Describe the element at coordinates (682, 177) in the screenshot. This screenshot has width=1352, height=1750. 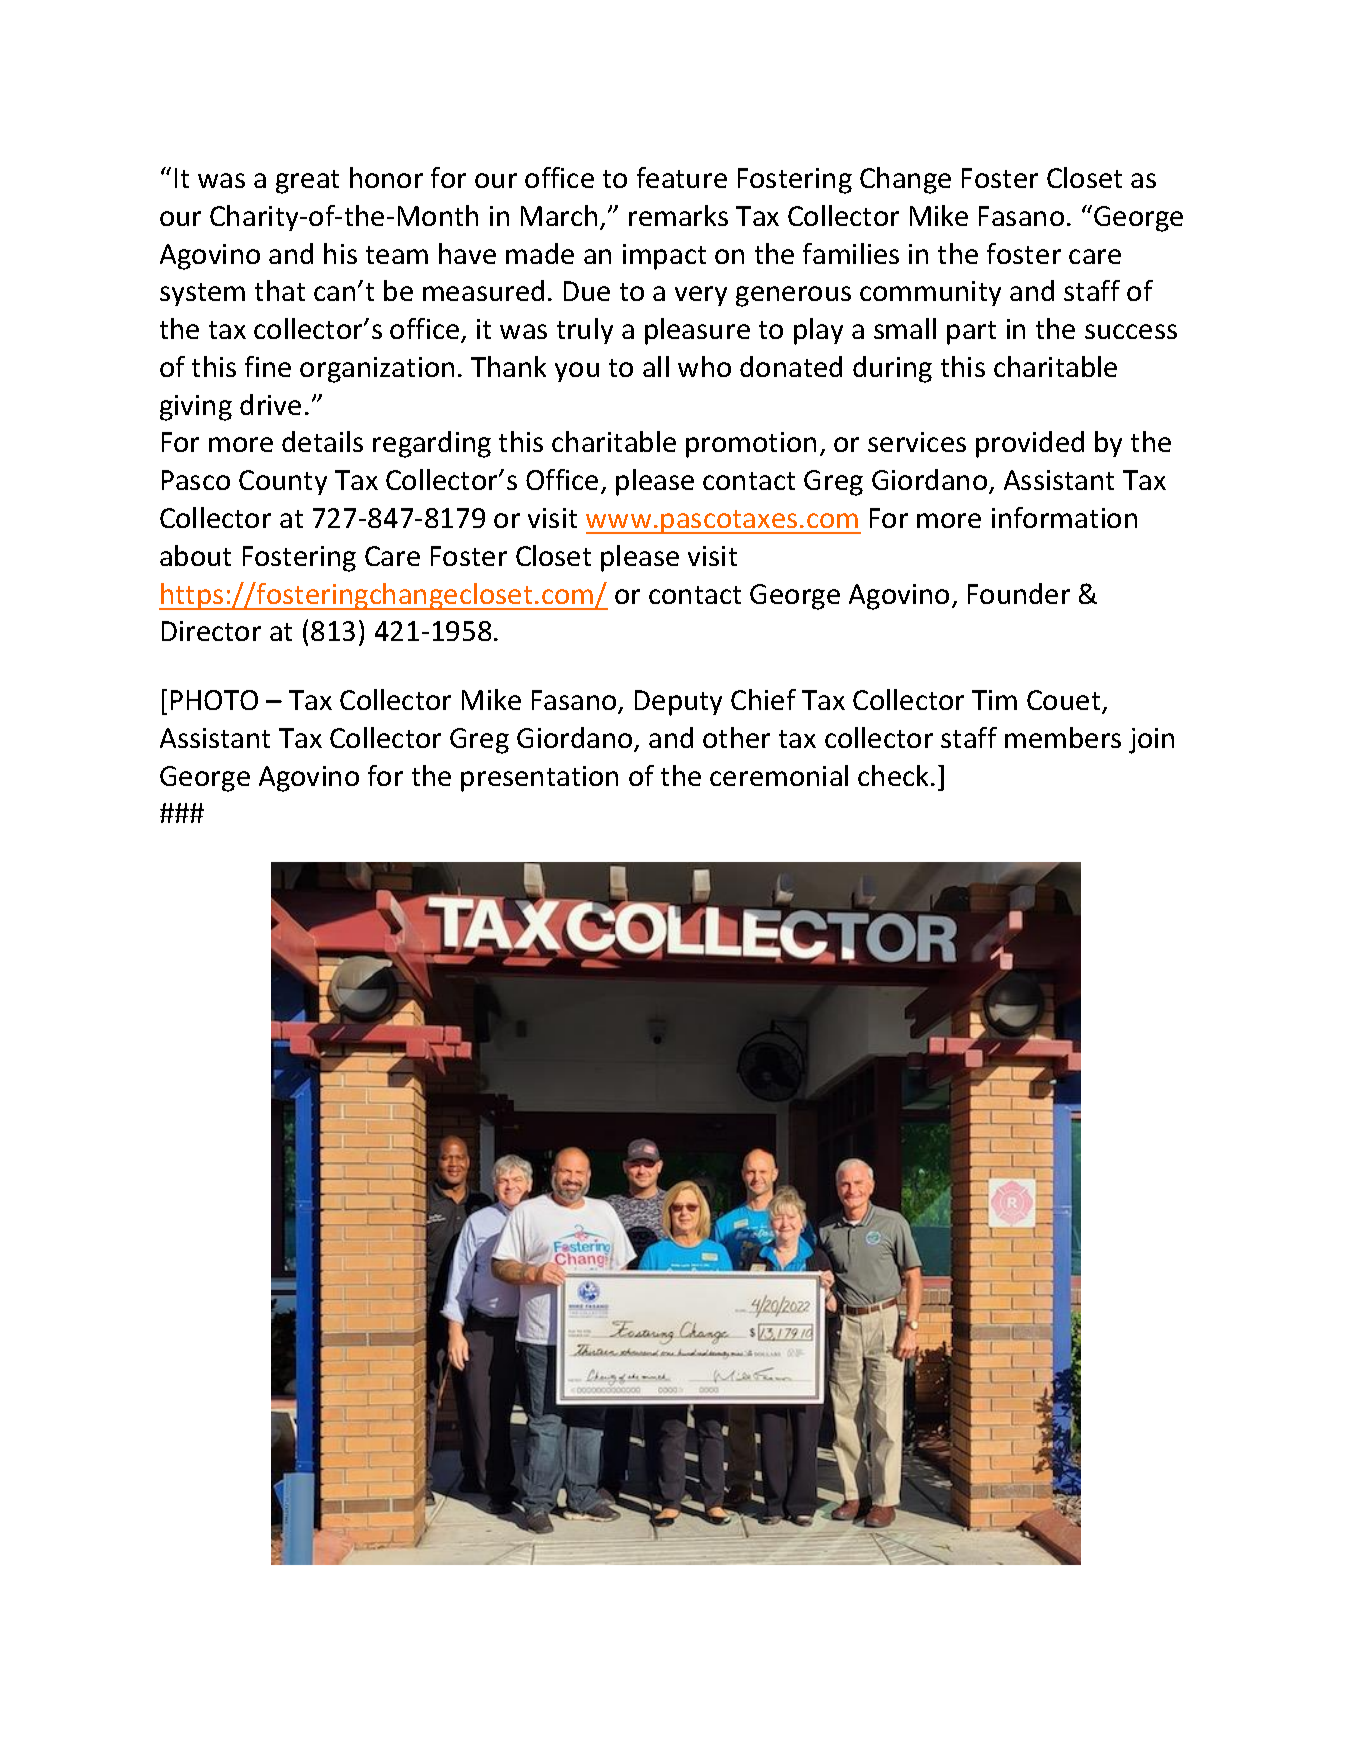
I see `feature` at that location.
